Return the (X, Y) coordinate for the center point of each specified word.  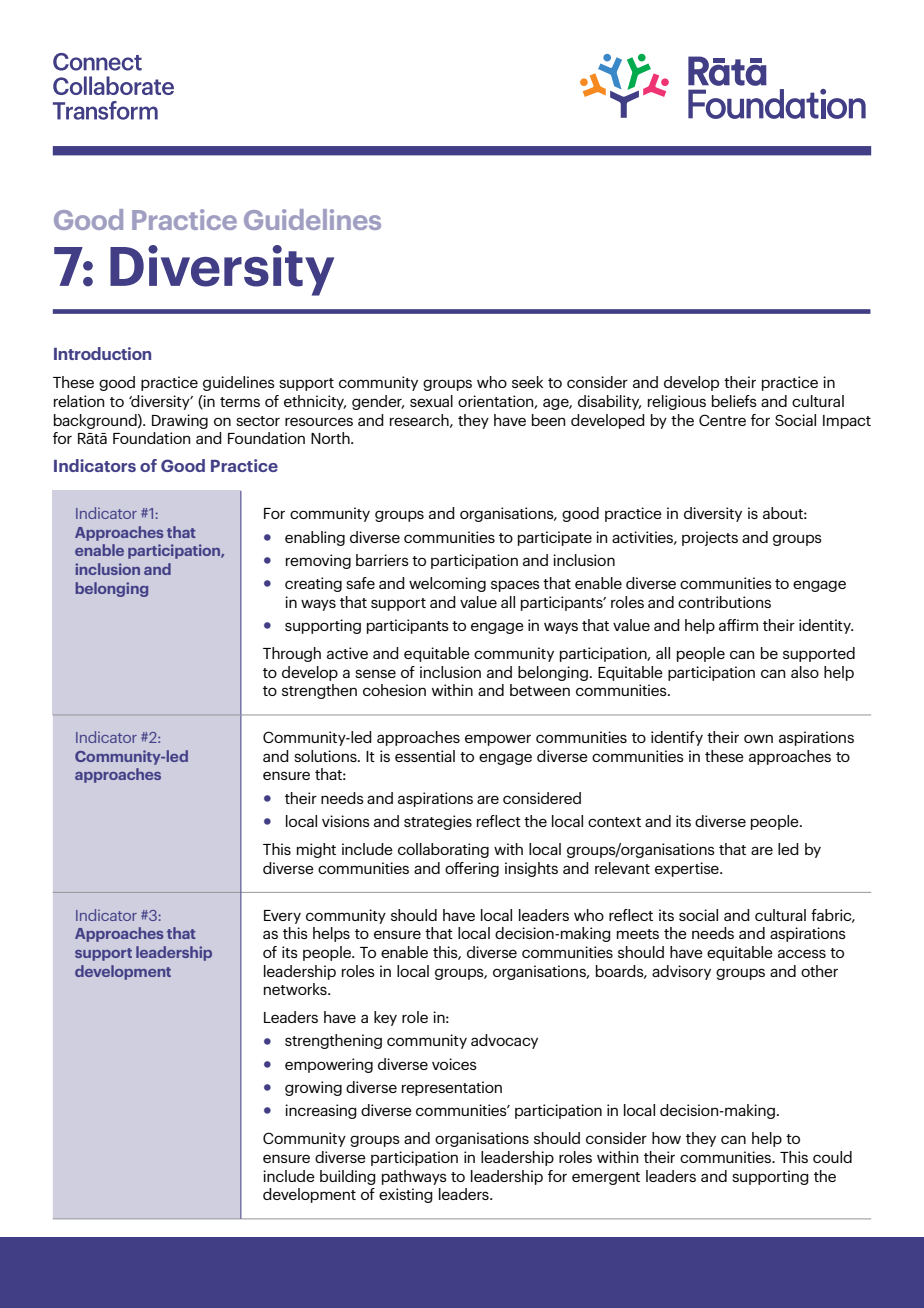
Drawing (180, 421)
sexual (431, 401)
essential (425, 756)
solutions (326, 756)
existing (406, 1195)
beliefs (734, 401)
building (348, 1177)
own (758, 738)
